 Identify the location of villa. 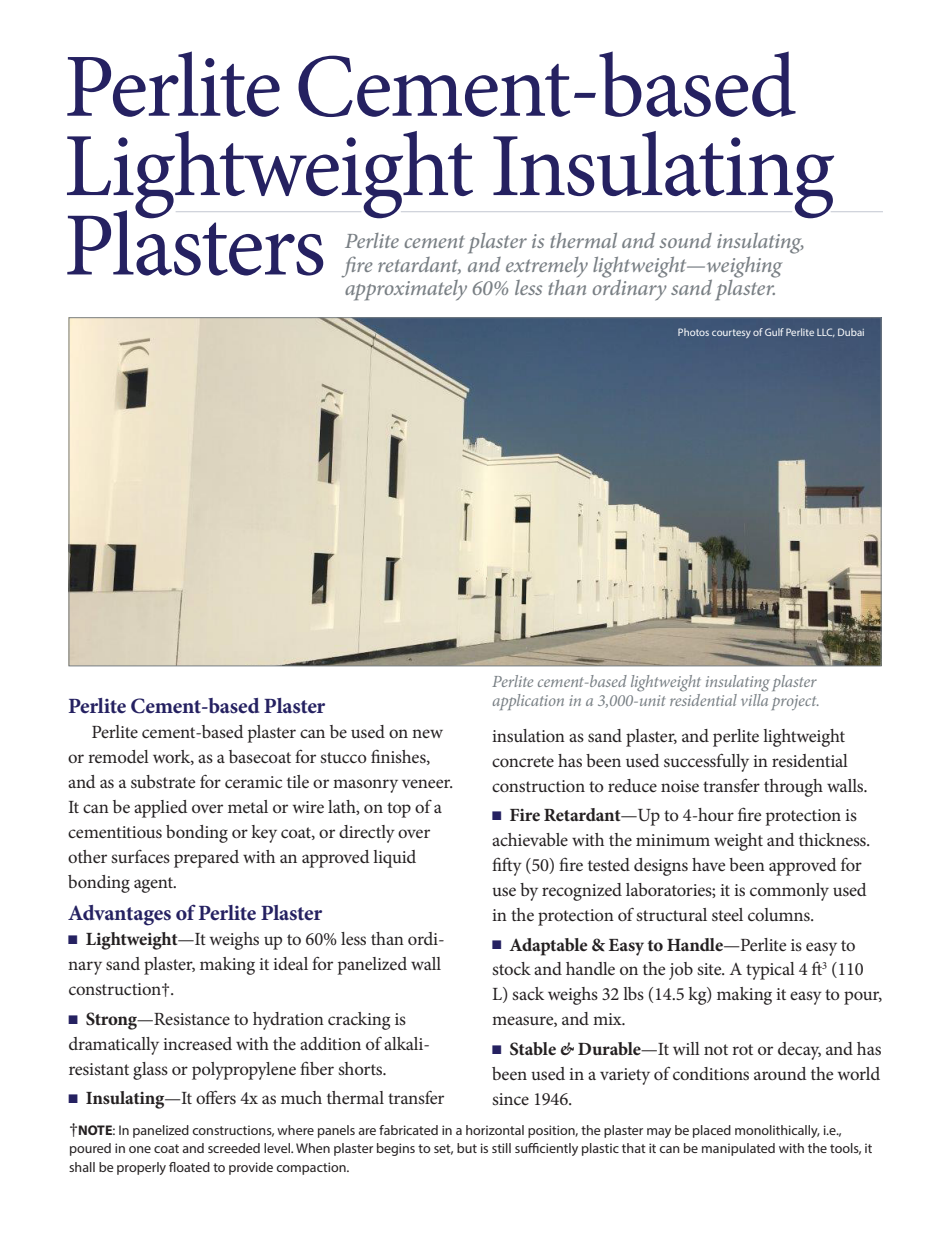
(754, 698).
